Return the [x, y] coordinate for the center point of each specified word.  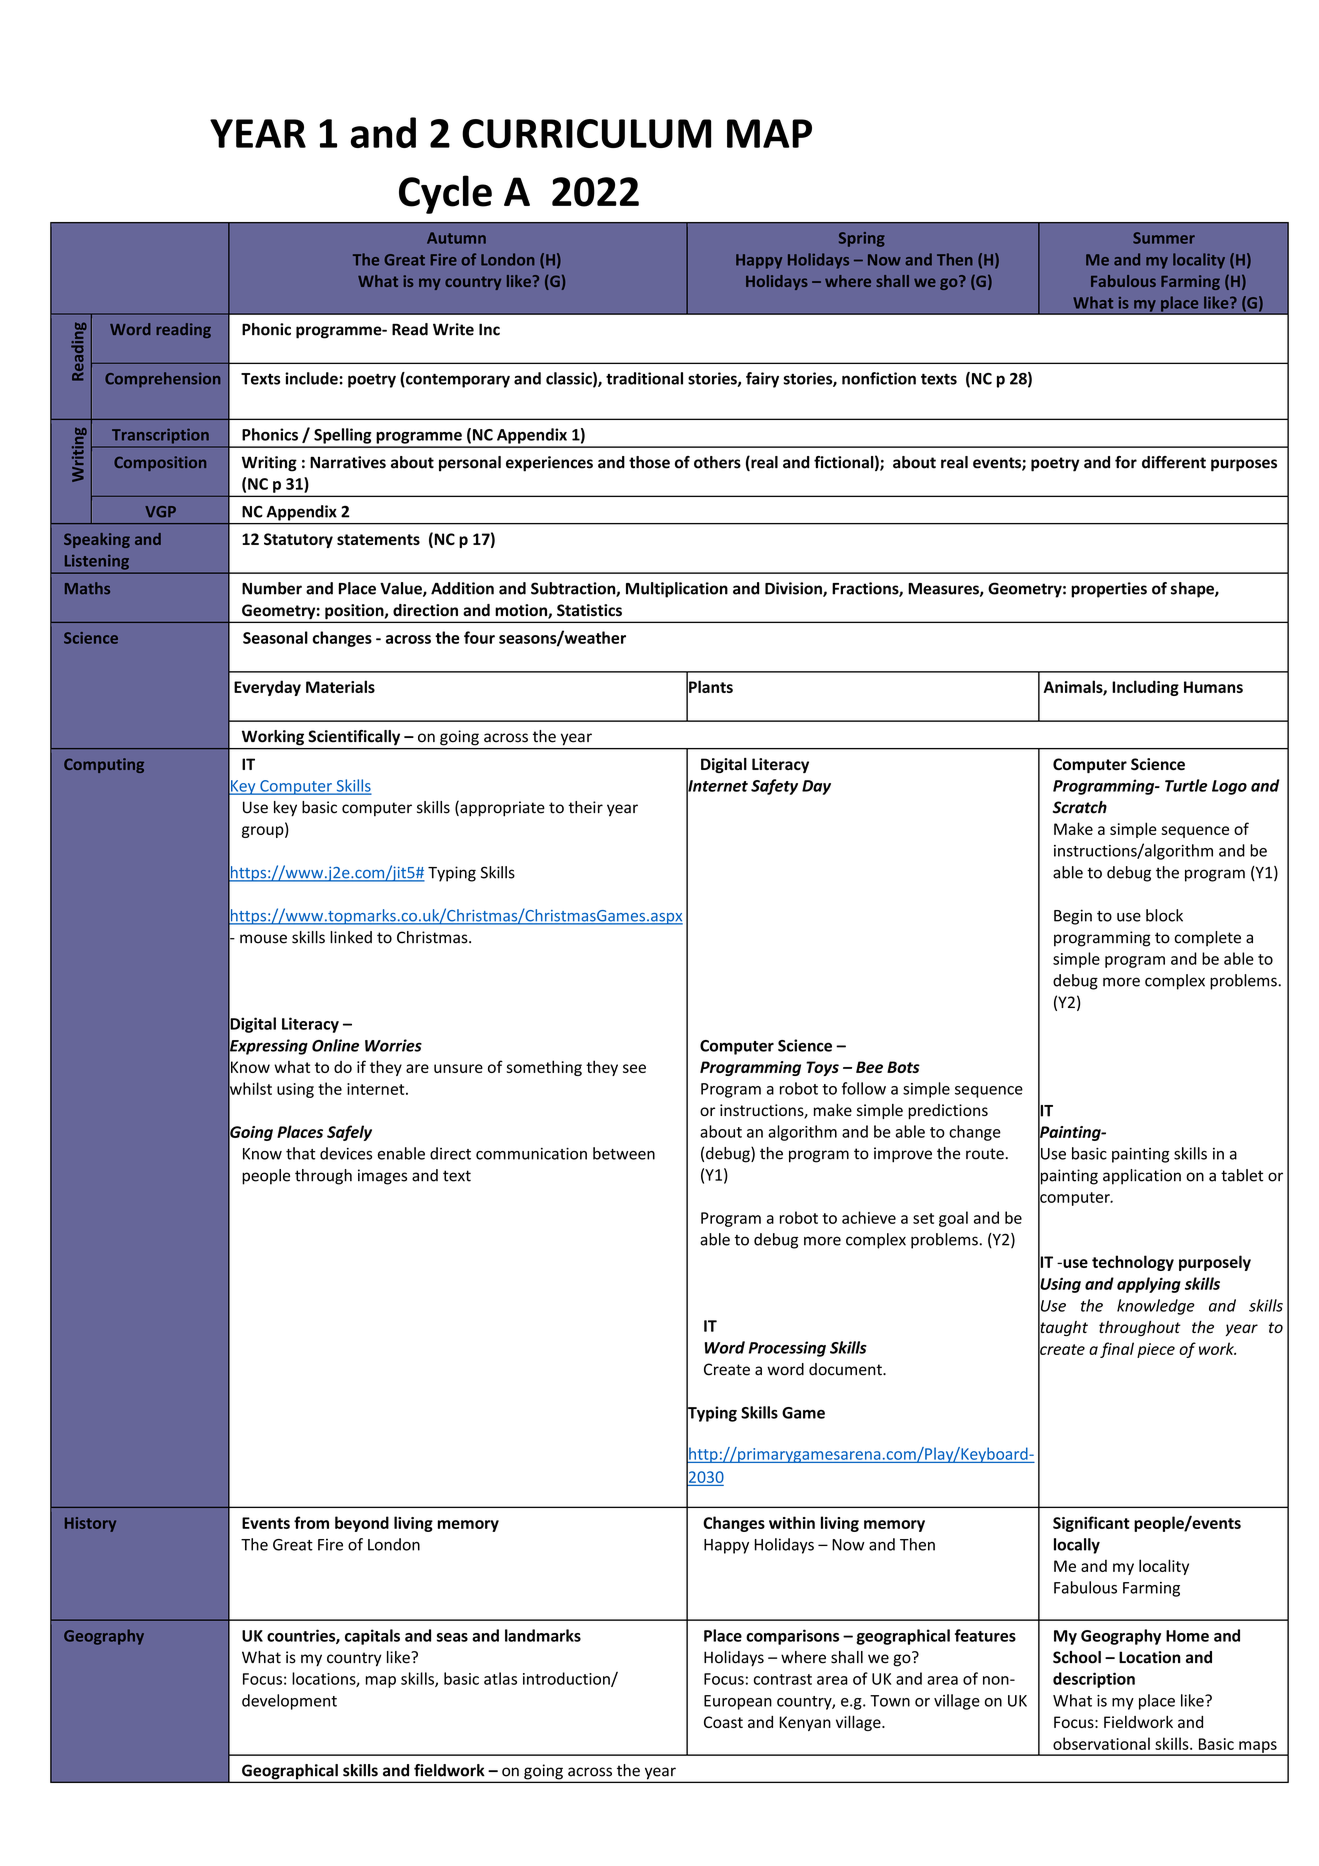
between [624, 1153]
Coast [723, 1722]
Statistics [589, 610]
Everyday [267, 688]
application [1142, 1177]
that [301, 1153]
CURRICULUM [586, 133]
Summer [1164, 238]
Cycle [445, 194]
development [289, 1702]
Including [1145, 688]
